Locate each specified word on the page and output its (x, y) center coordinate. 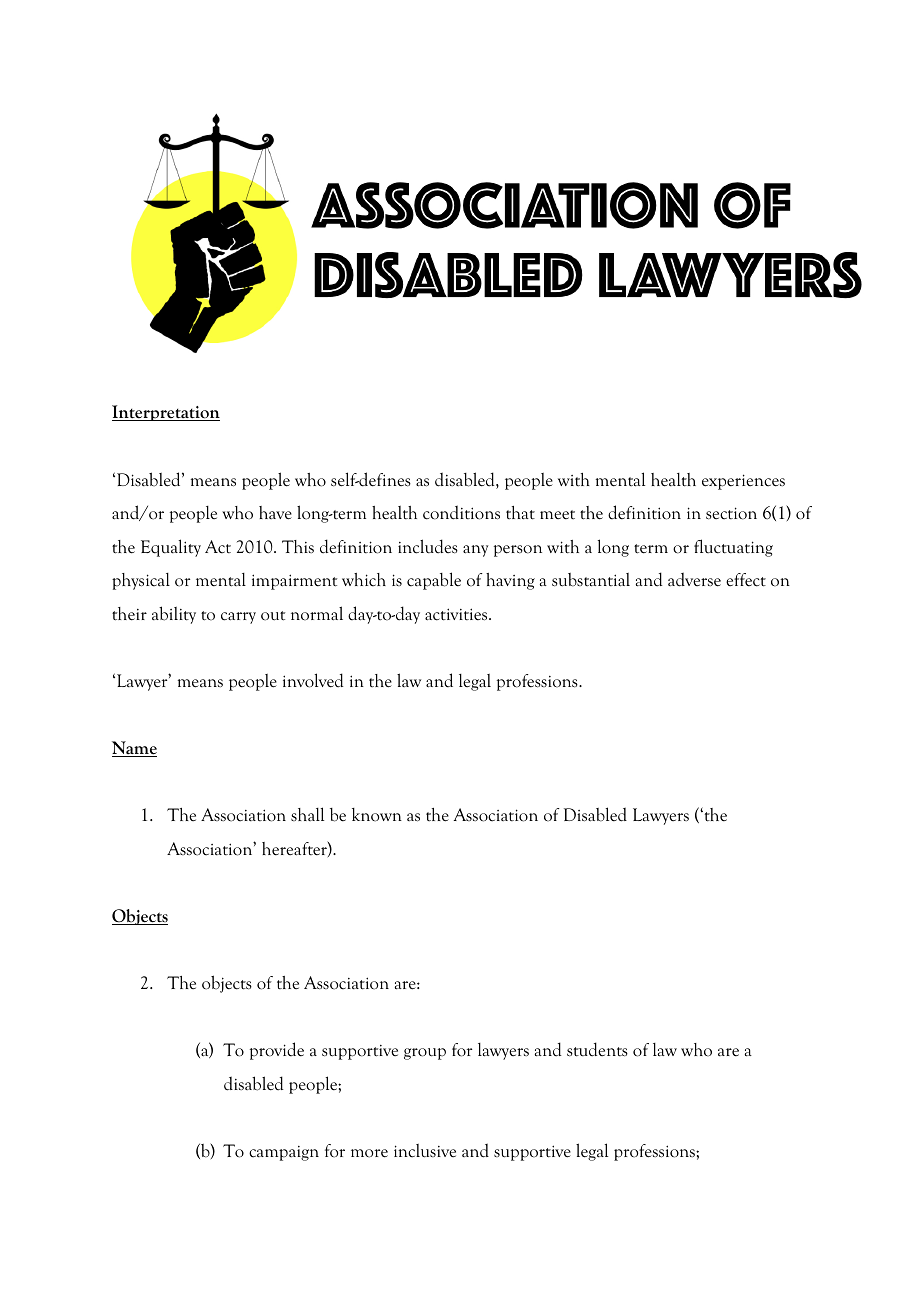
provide (277, 1051)
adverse (694, 579)
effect (746, 580)
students (597, 1049)
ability (174, 615)
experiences (743, 482)
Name (134, 749)
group (425, 1054)
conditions (461, 512)
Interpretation (166, 413)
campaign (284, 1153)
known (377, 815)
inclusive (425, 1151)
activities (457, 614)
